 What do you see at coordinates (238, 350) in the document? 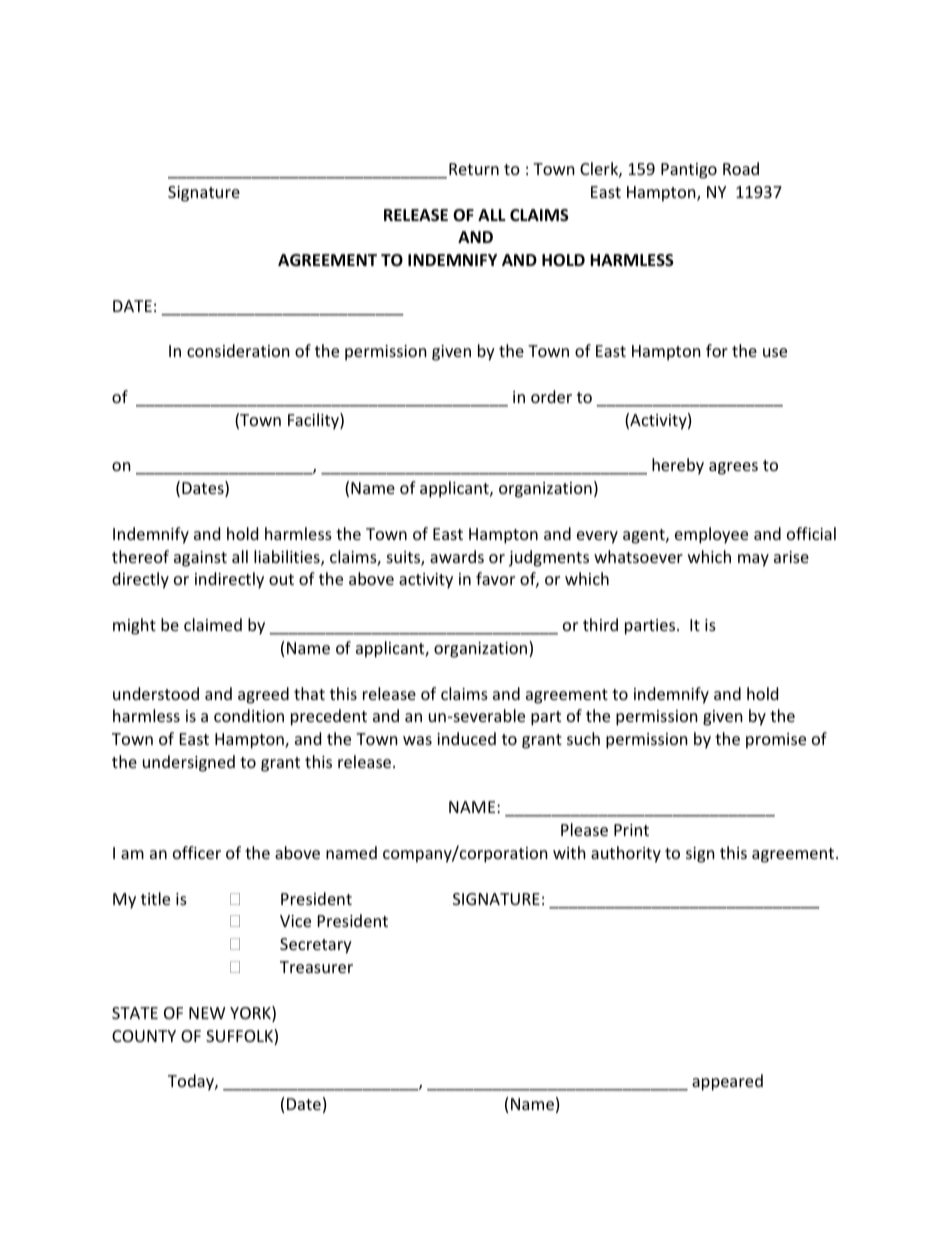
I see `consideration` at bounding box center [238, 350].
